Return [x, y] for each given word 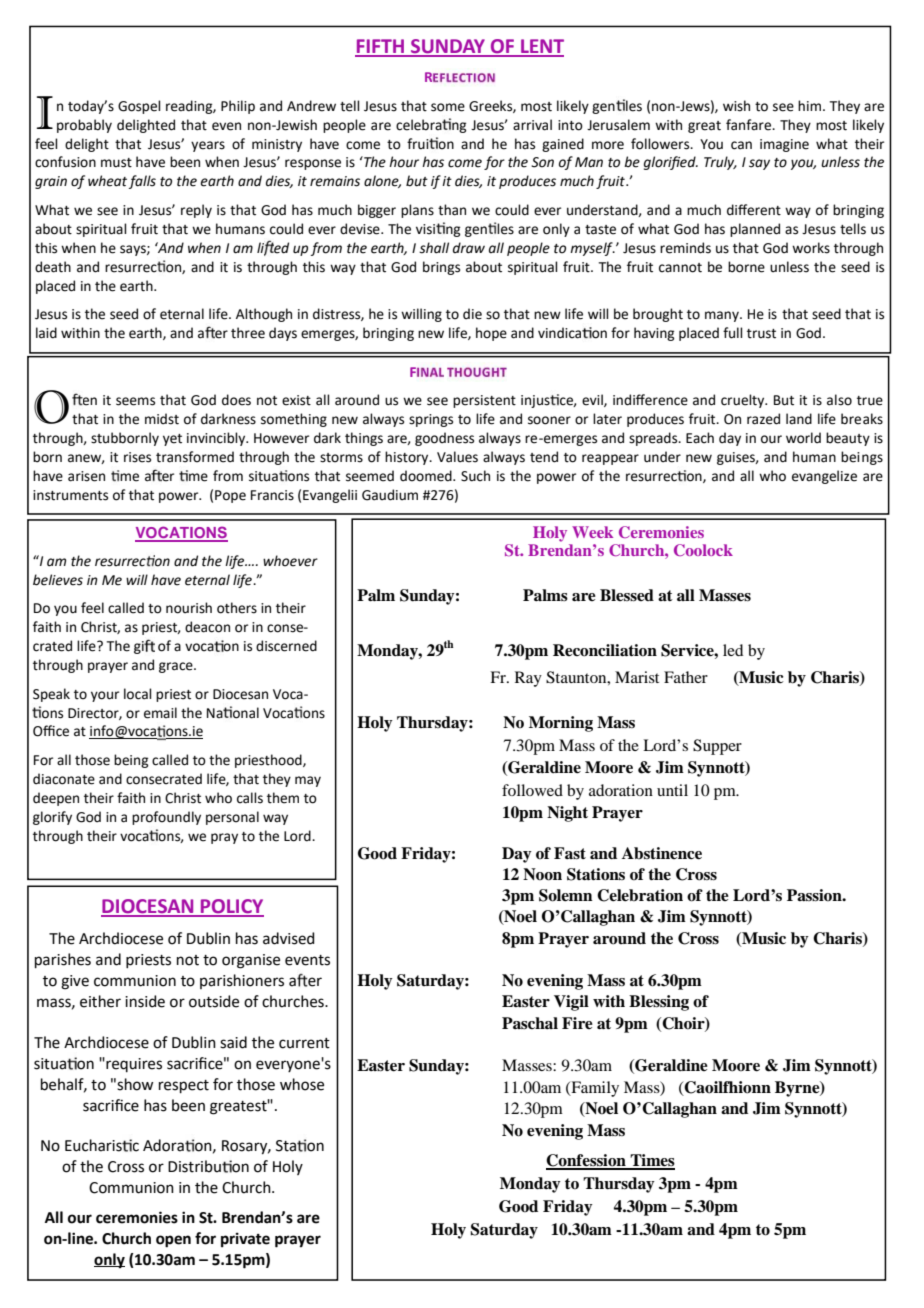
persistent [484, 401]
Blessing [659, 1003]
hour [404, 162]
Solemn [566, 895]
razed [763, 419]
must [116, 163]
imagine [784, 145]
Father [686, 677]
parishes [63, 960]
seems [135, 401]
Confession [587, 1161]
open [173, 1241]
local [138, 694]
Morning [561, 724]
